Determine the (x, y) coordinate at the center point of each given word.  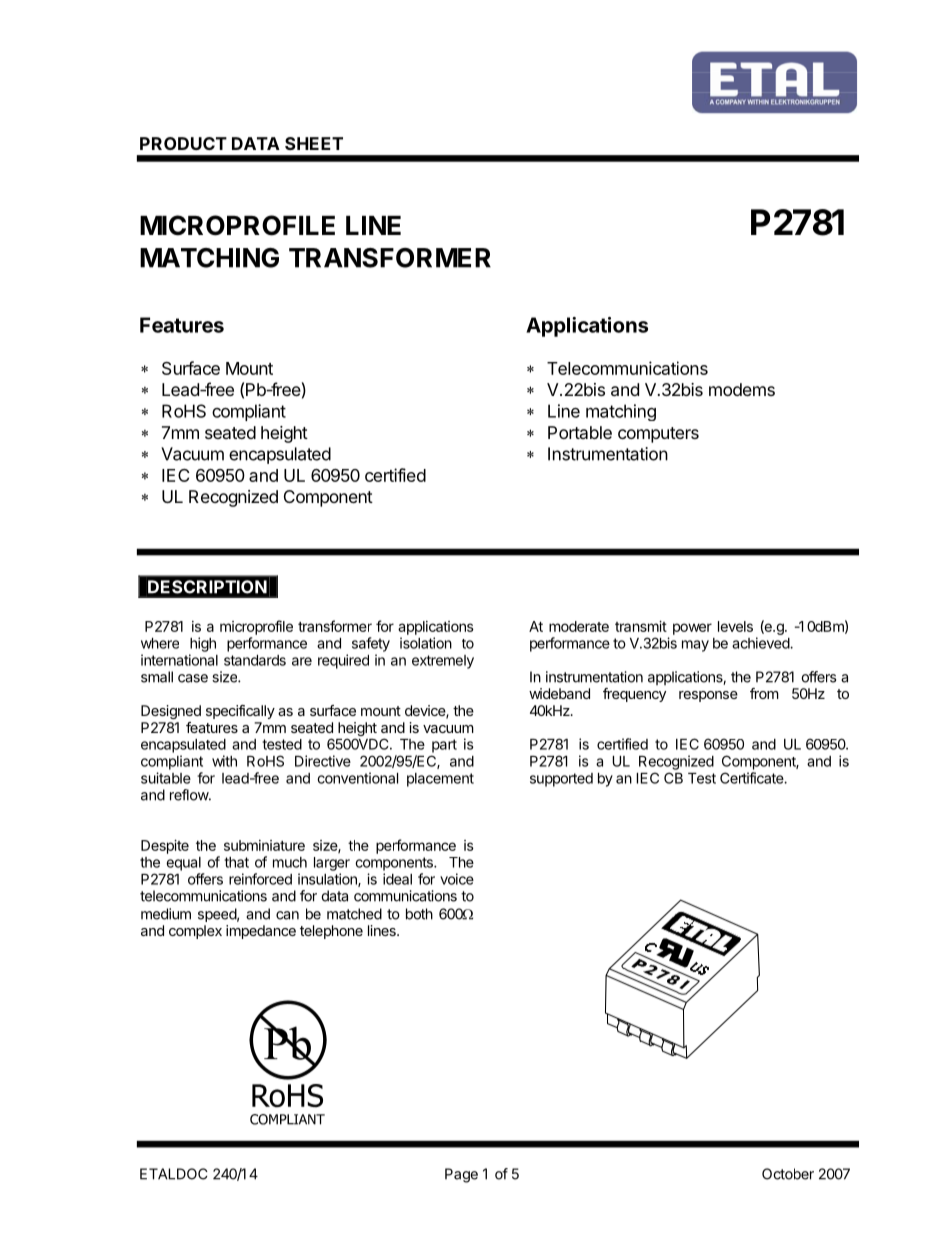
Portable (580, 432)
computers (658, 435)
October (788, 1174)
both (419, 914)
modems (742, 389)
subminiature (264, 845)
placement (440, 780)
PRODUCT (183, 143)
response (708, 696)
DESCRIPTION (207, 587)
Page (461, 1175)
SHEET (314, 143)
